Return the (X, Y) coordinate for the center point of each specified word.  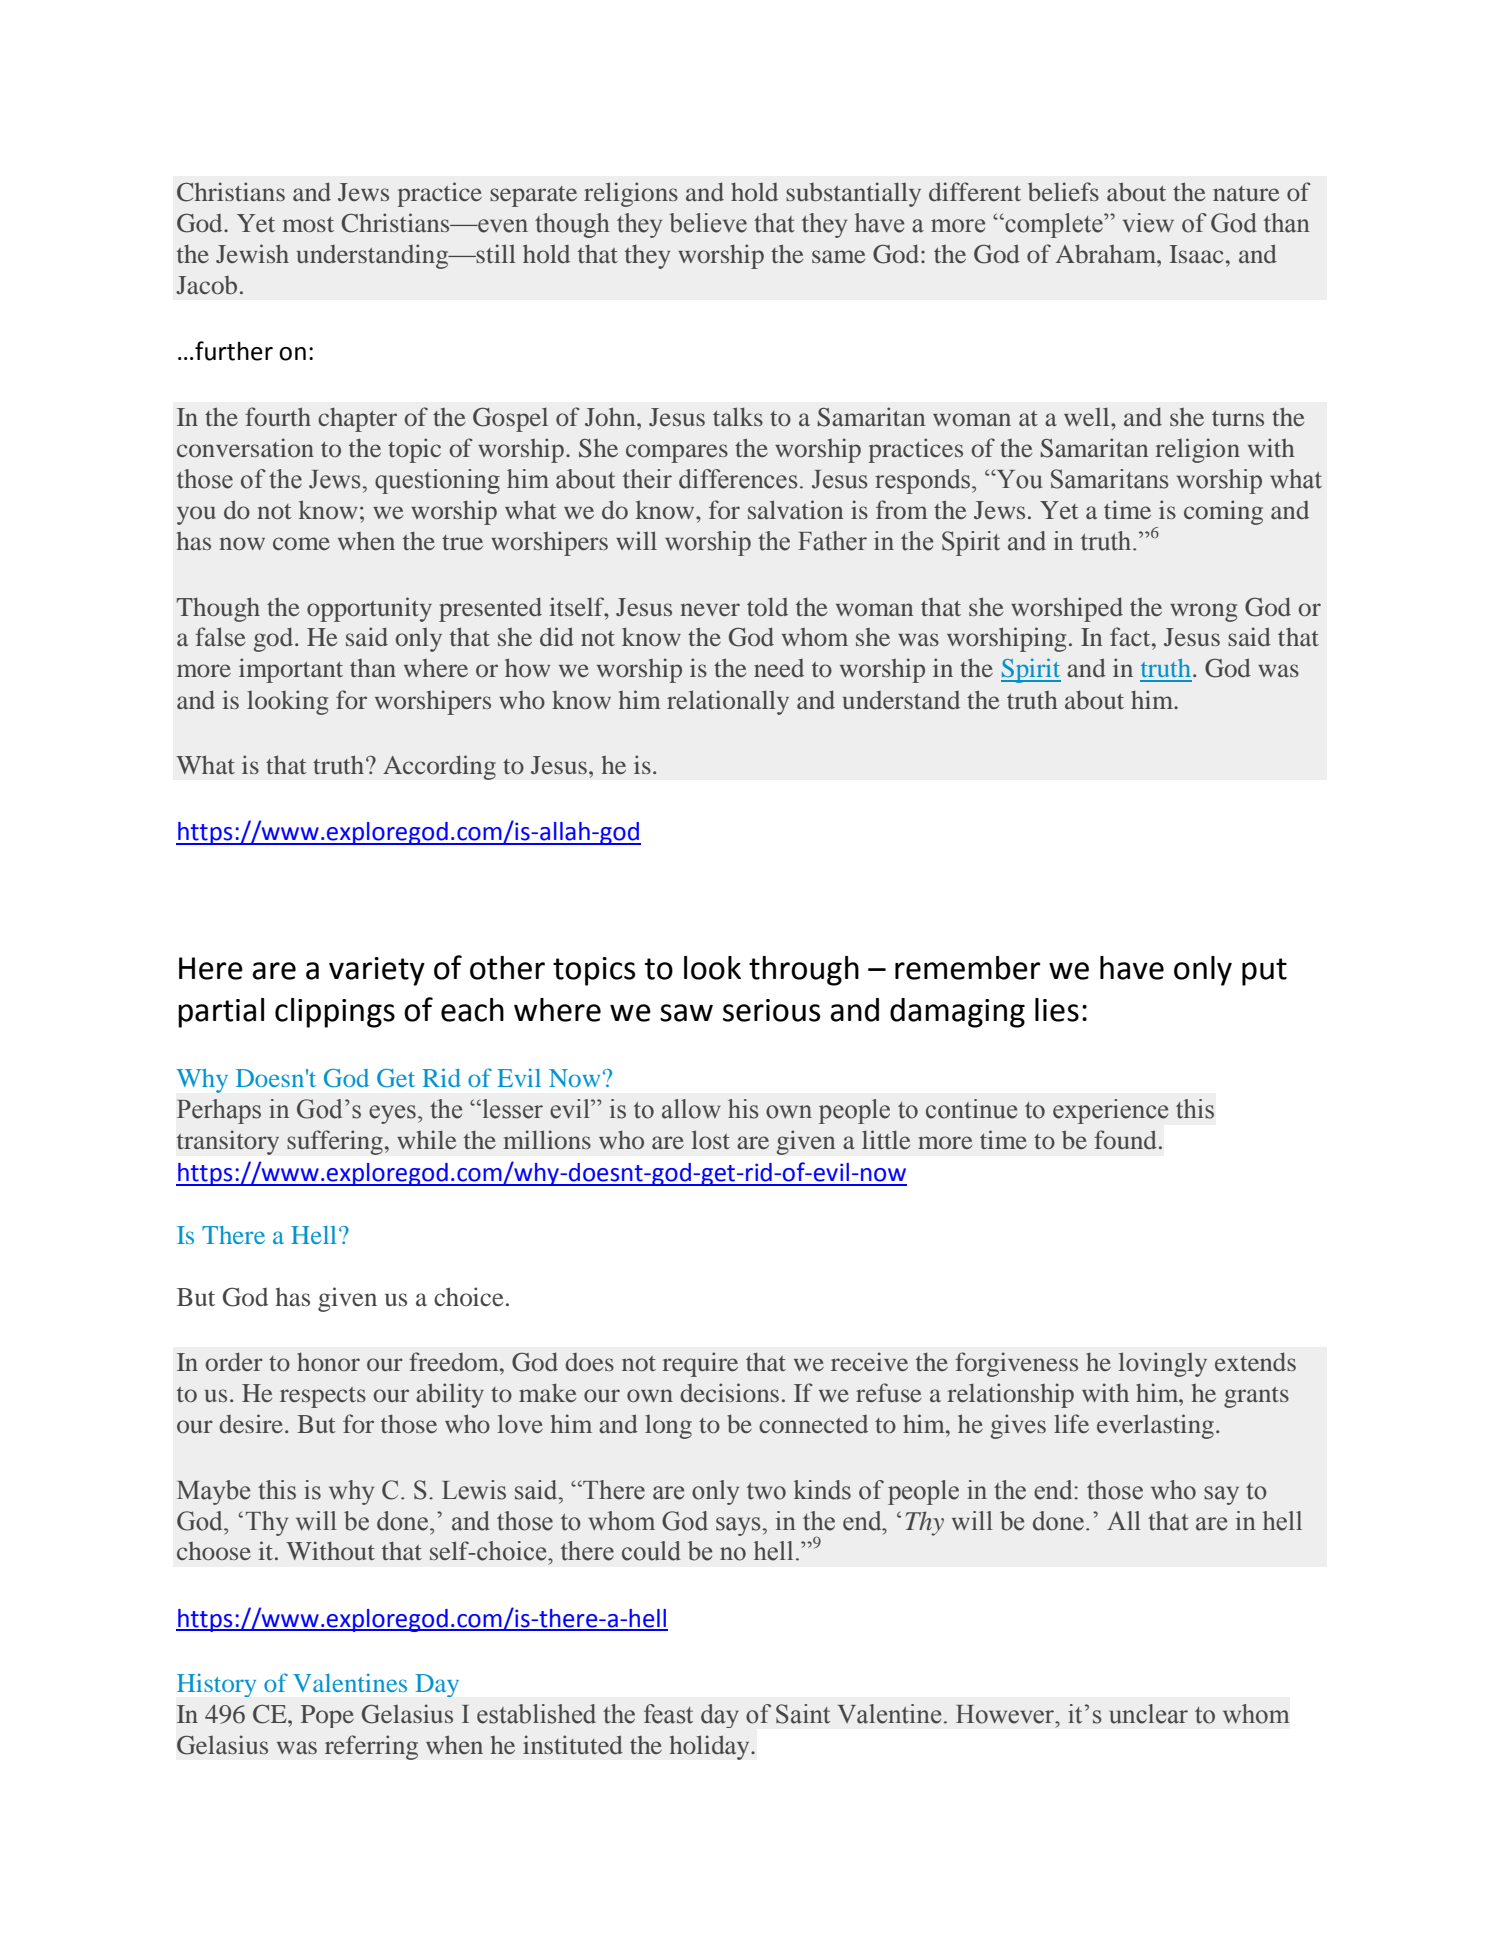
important (291, 670)
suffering (335, 1142)
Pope (327, 1716)
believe (708, 223)
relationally (728, 702)
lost (711, 1139)
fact (1131, 636)
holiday (711, 1747)
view (1148, 223)
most (308, 224)
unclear (1149, 1714)
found (1125, 1139)
